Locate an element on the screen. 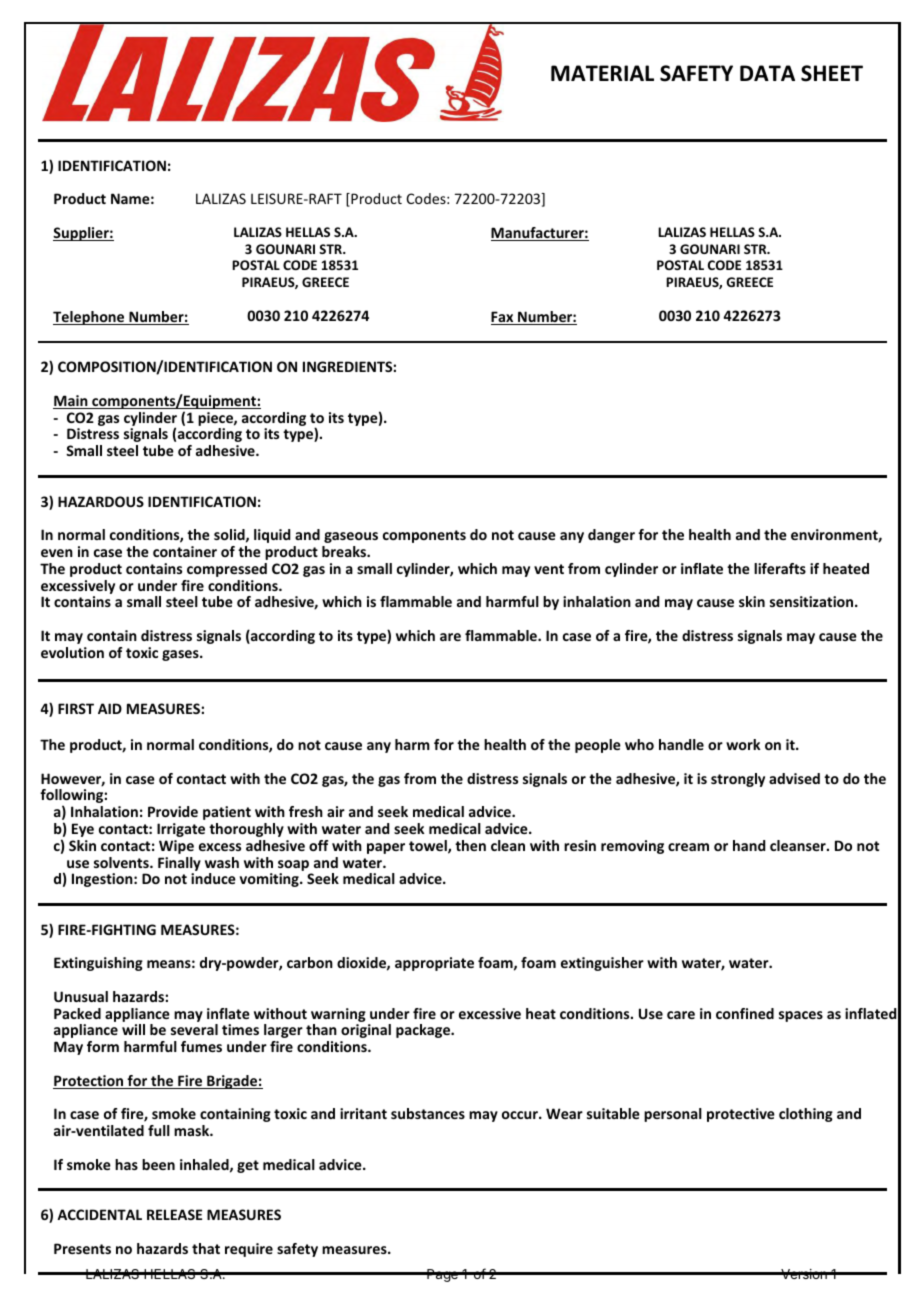  MATERIAL is located at coordinates (602, 73).
